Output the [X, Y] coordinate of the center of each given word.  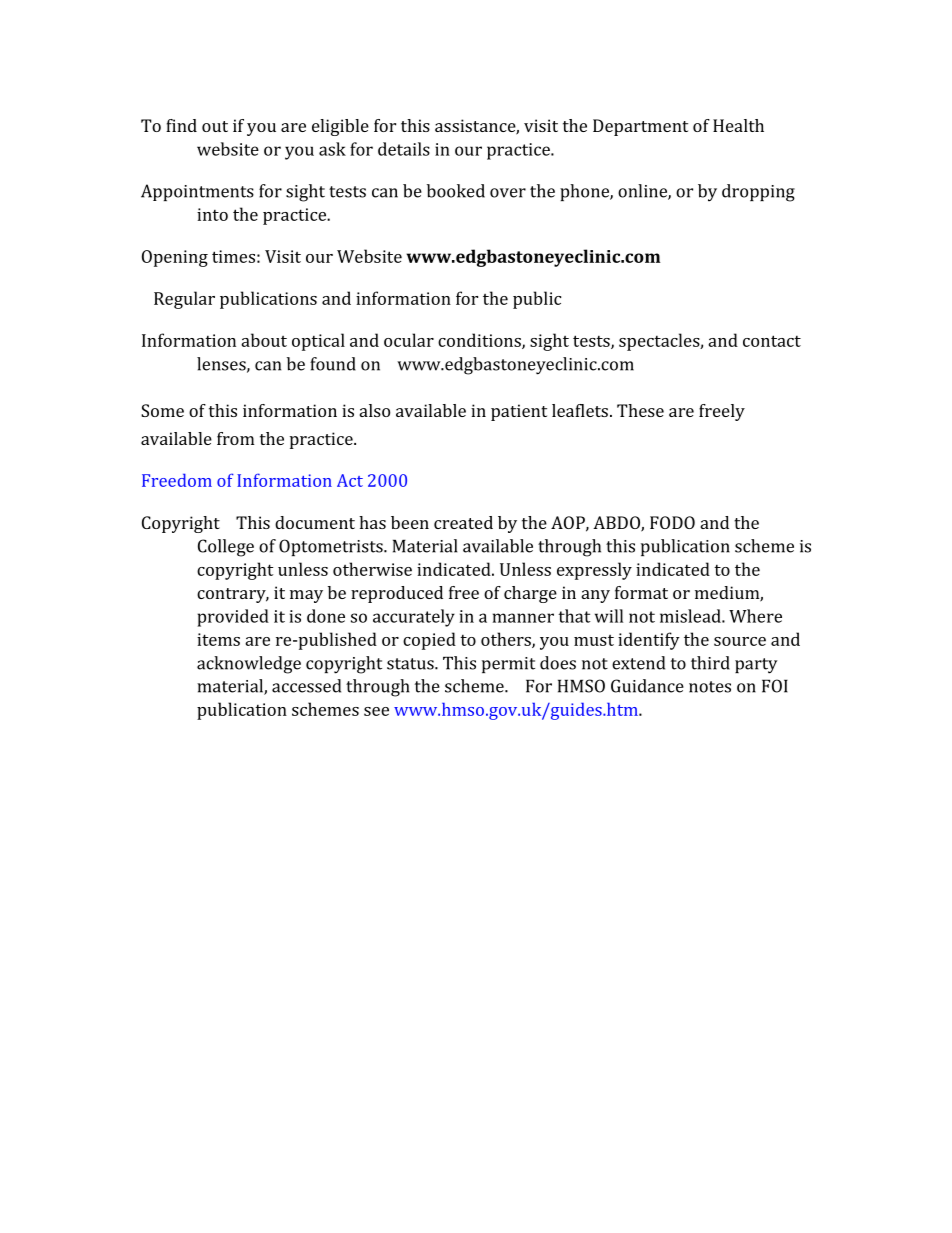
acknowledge [249, 665]
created [463, 522]
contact [772, 341]
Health [738, 125]
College [226, 548]
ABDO [617, 524]
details [404, 149]
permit [508, 665]
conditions [480, 341]
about [264, 340]
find [181, 125]
